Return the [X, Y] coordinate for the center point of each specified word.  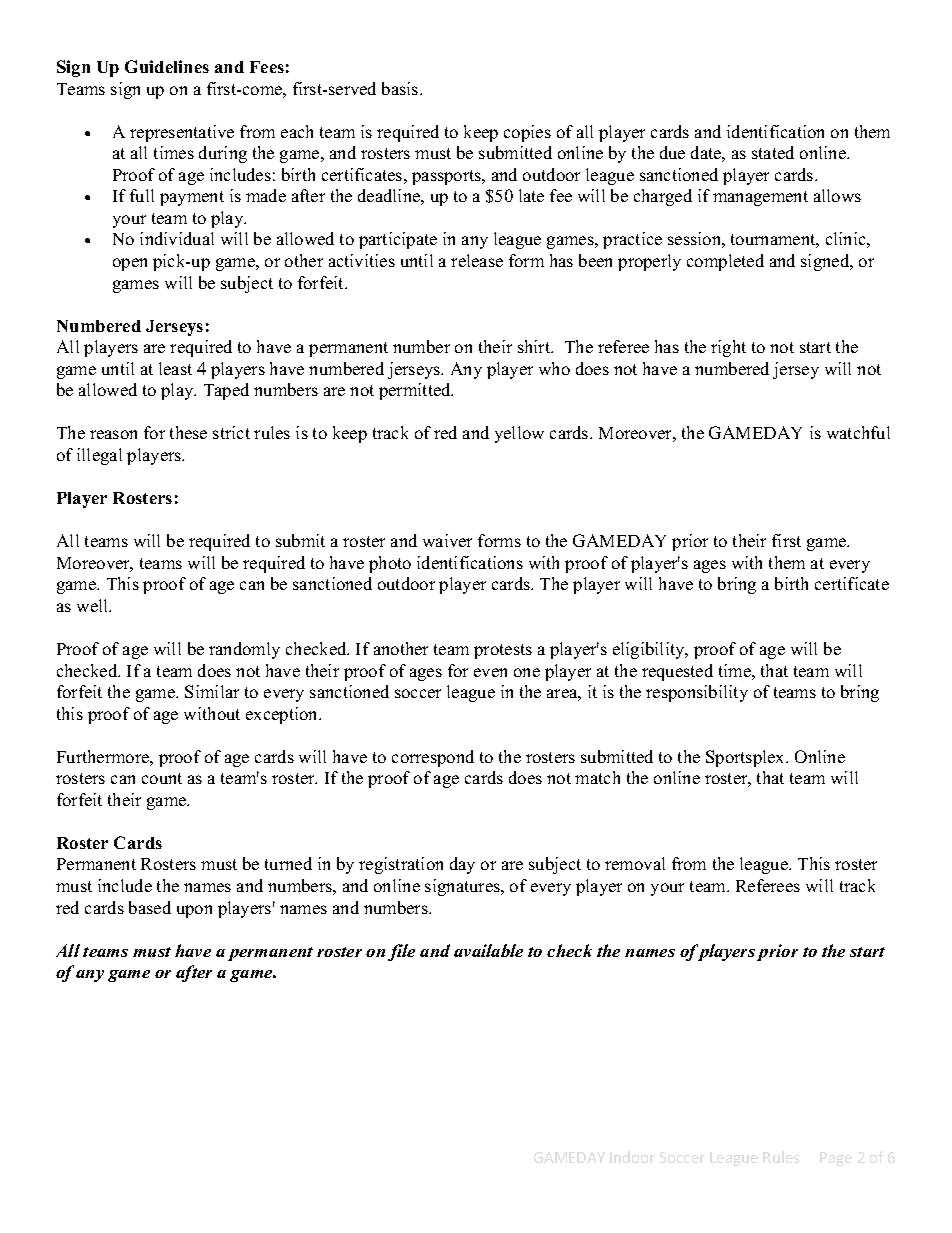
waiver [447, 540]
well [94, 605]
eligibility [650, 650]
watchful [858, 432]
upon [194, 911]
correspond [433, 758]
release [477, 260]
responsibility [697, 693]
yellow [519, 434]
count [162, 778]
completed [725, 262]
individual [177, 238]
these [188, 432]
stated [773, 152]
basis [401, 88]
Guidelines [167, 66]
